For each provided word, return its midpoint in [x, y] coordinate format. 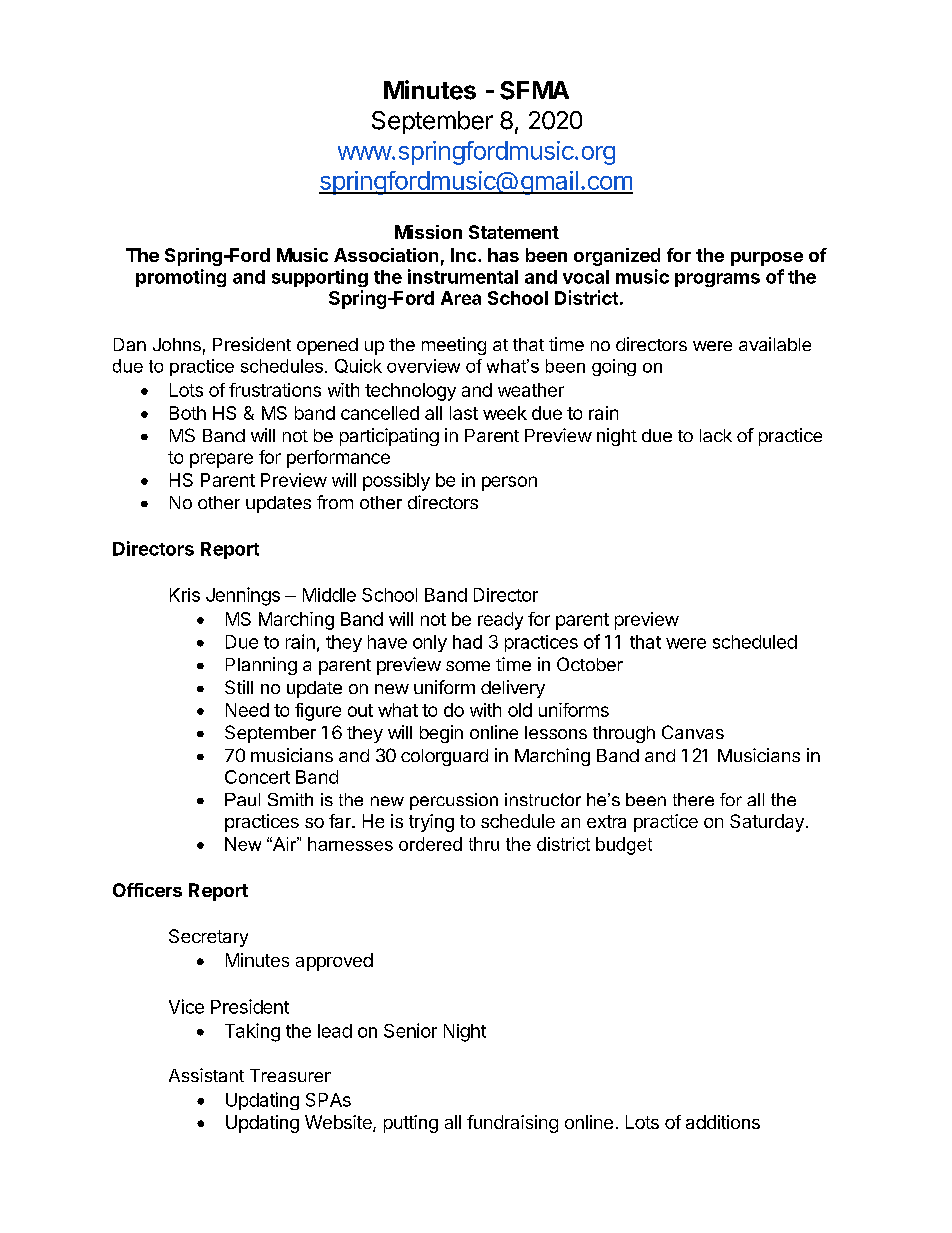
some [468, 666]
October [590, 664]
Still [239, 687]
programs [717, 280]
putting [411, 1124]
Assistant [206, 1075]
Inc [463, 255]
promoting [181, 278]
